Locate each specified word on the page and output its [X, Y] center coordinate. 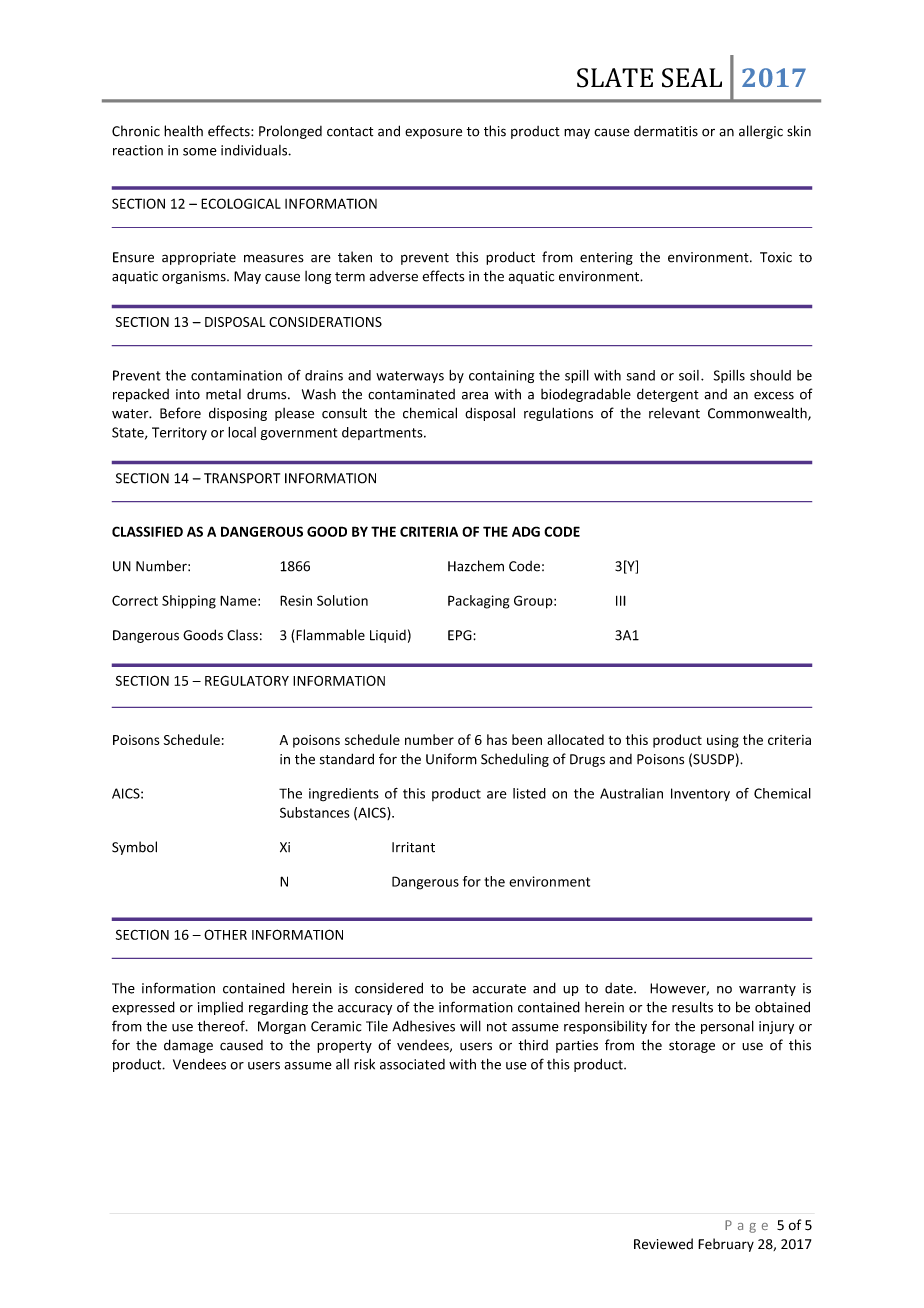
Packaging [478, 602]
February [726, 1245]
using [723, 741]
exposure [433, 133]
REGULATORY [247, 680]
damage [188, 1046]
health [183, 131]
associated [412, 1064]
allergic [761, 132]
